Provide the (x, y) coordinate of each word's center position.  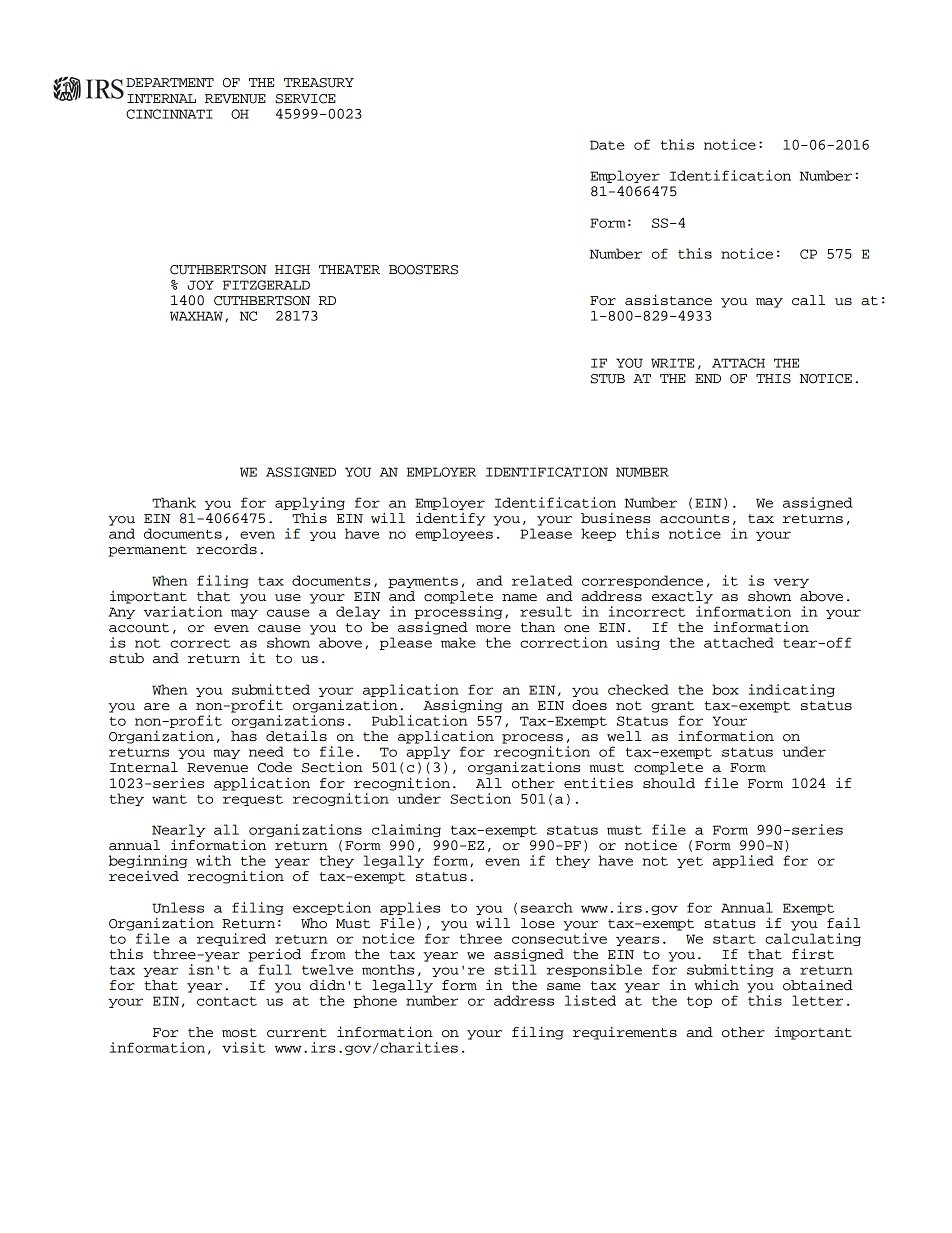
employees (454, 534)
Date (607, 145)
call (808, 300)
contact (227, 1001)
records (226, 549)
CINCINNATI (169, 114)
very (791, 583)
